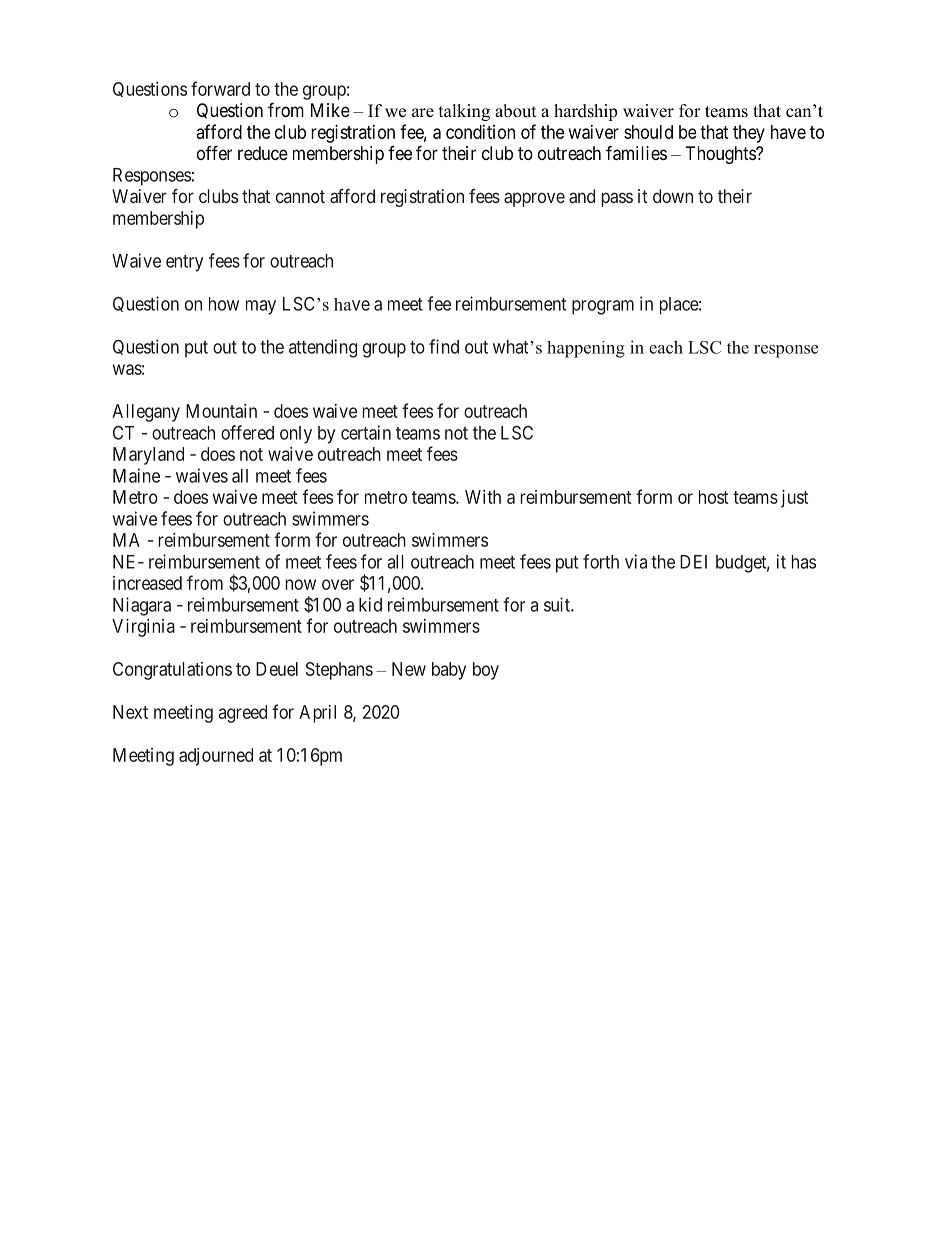 The height and width of the document is (1233, 952). What do you see at coordinates (464, 112) in the document?
I see `talking` at bounding box center [464, 112].
